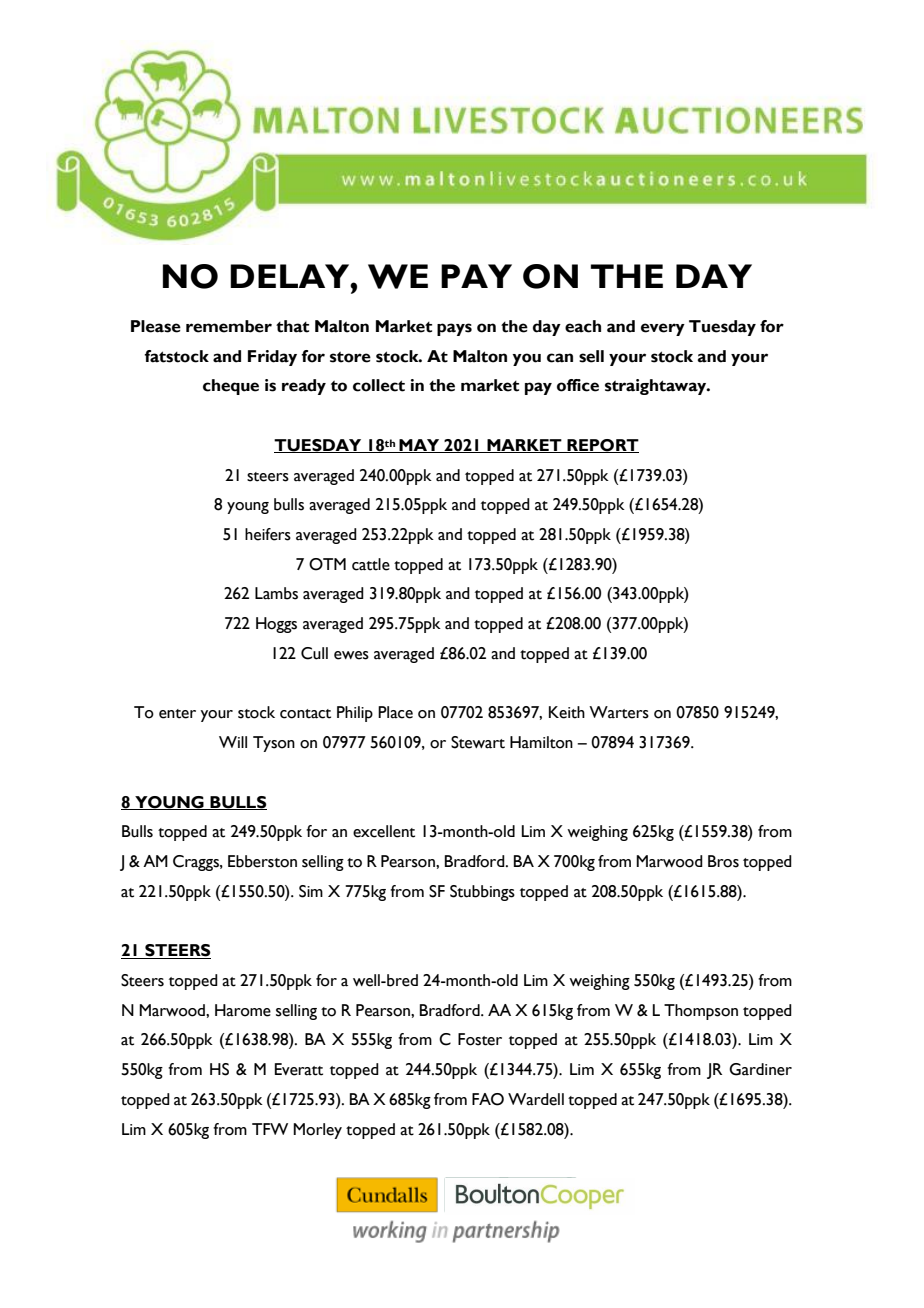 The width and height of the page is (924, 1308). What do you see at coordinates (270, 1129) in the page?
I see `TFW` at bounding box center [270, 1129].
